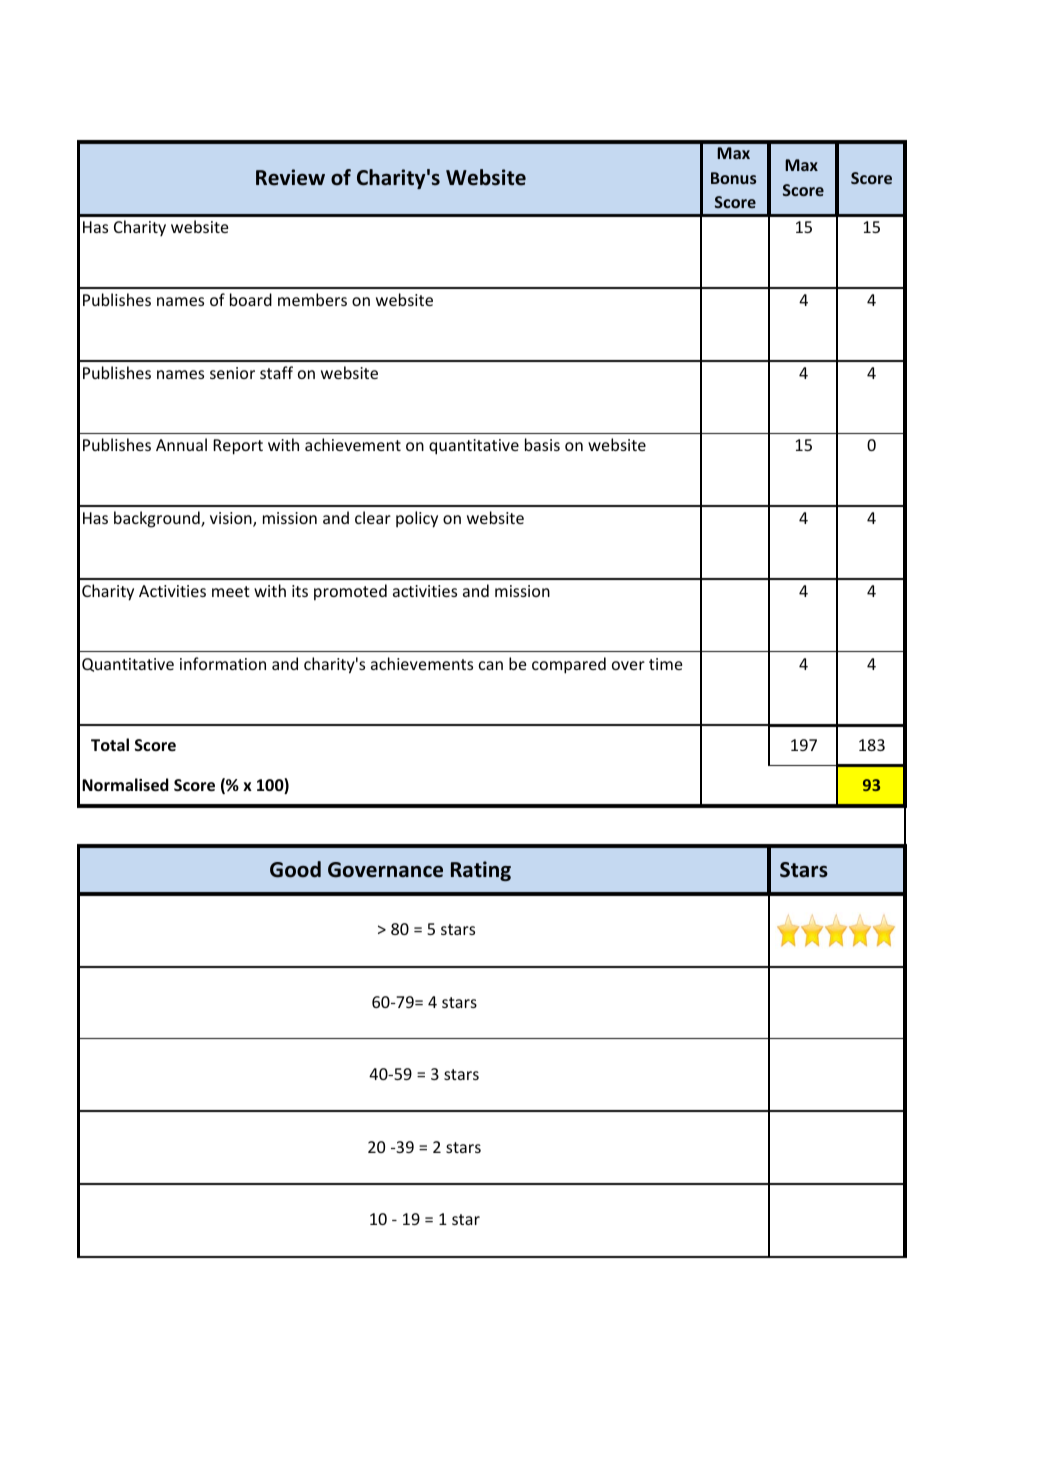 The height and width of the image is (1466, 1037). What do you see at coordinates (290, 177) in the image?
I see `Review` at bounding box center [290, 177].
